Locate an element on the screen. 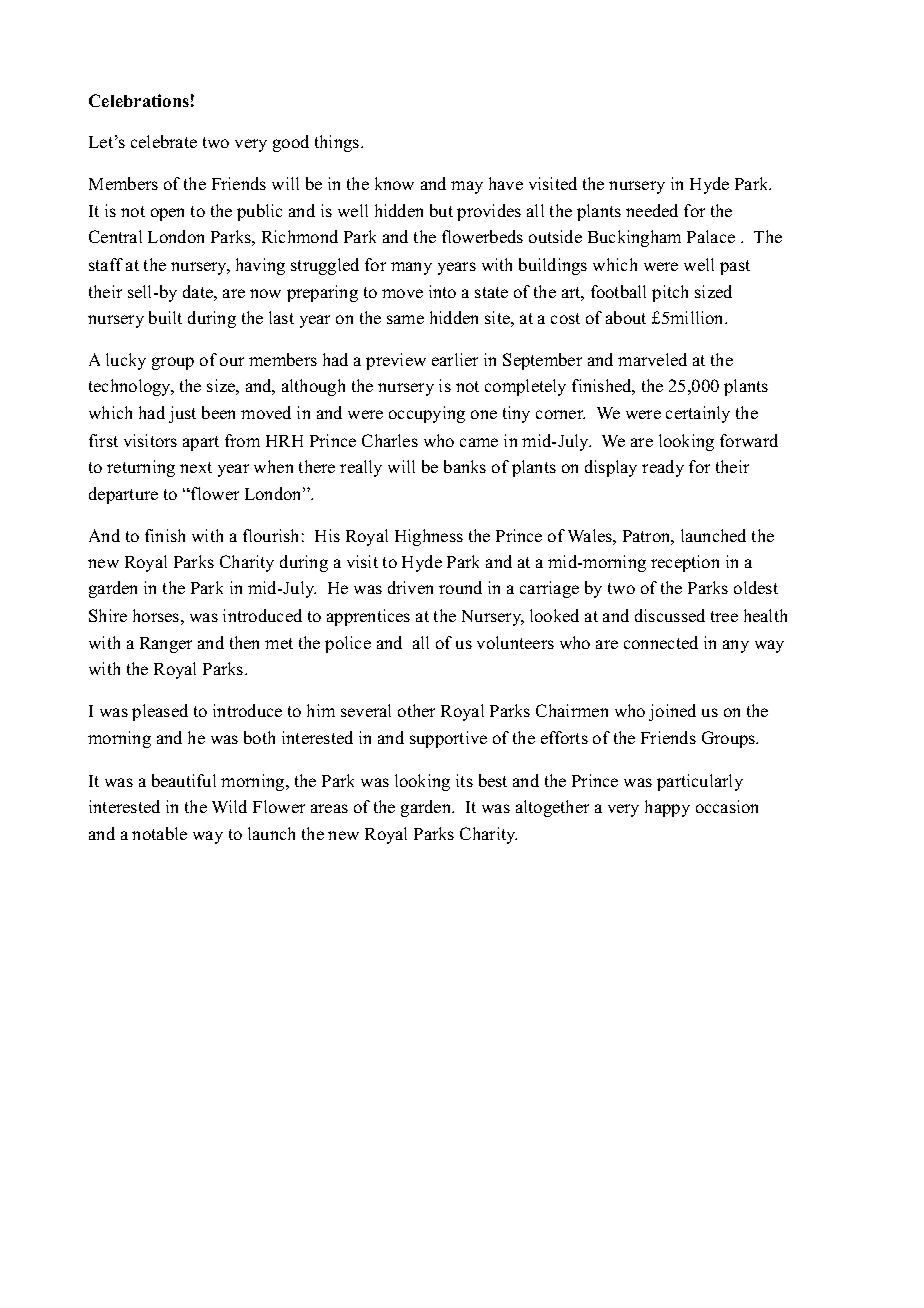  know is located at coordinates (394, 183).
